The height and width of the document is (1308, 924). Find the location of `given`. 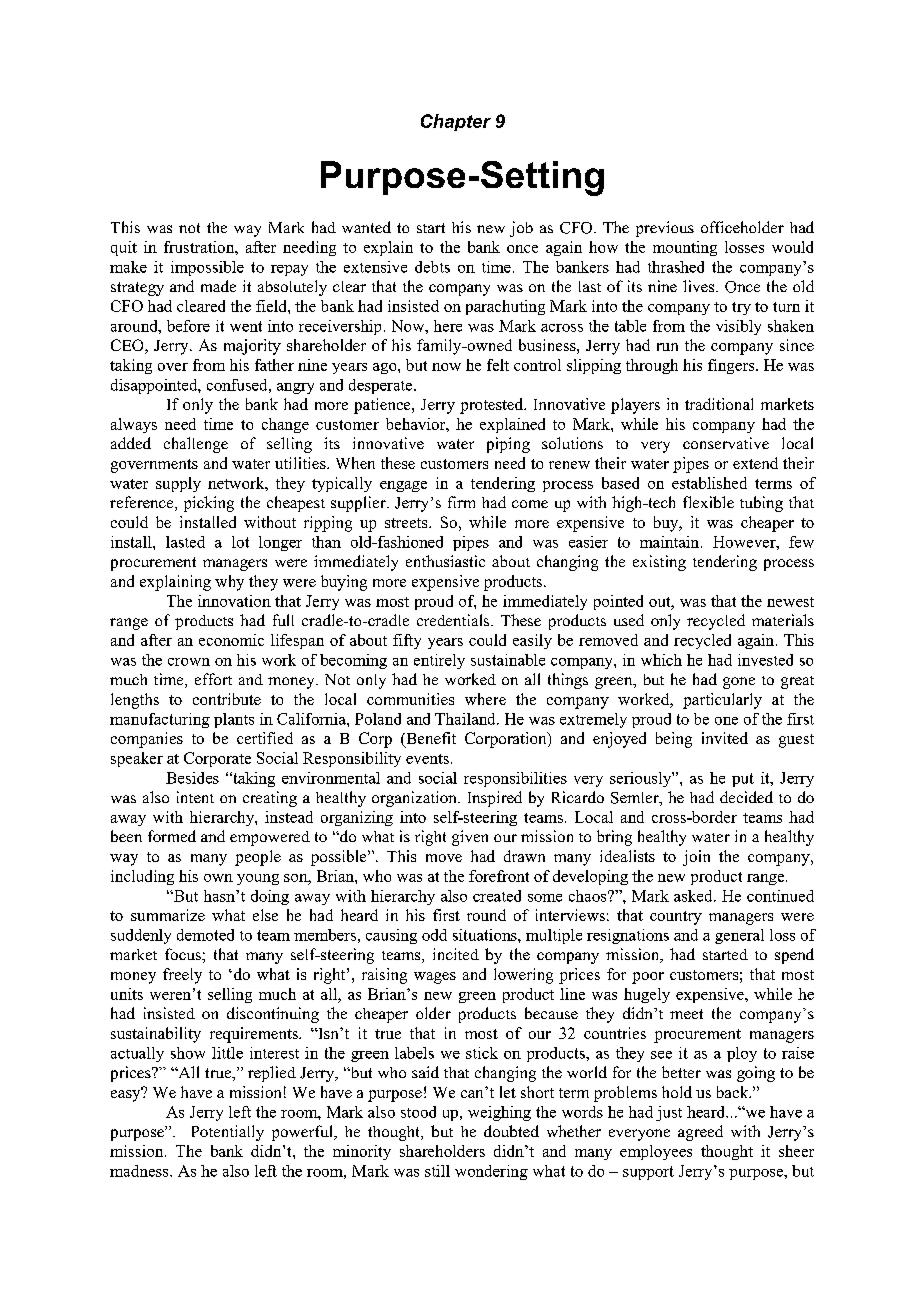

given is located at coordinates (470, 838).
